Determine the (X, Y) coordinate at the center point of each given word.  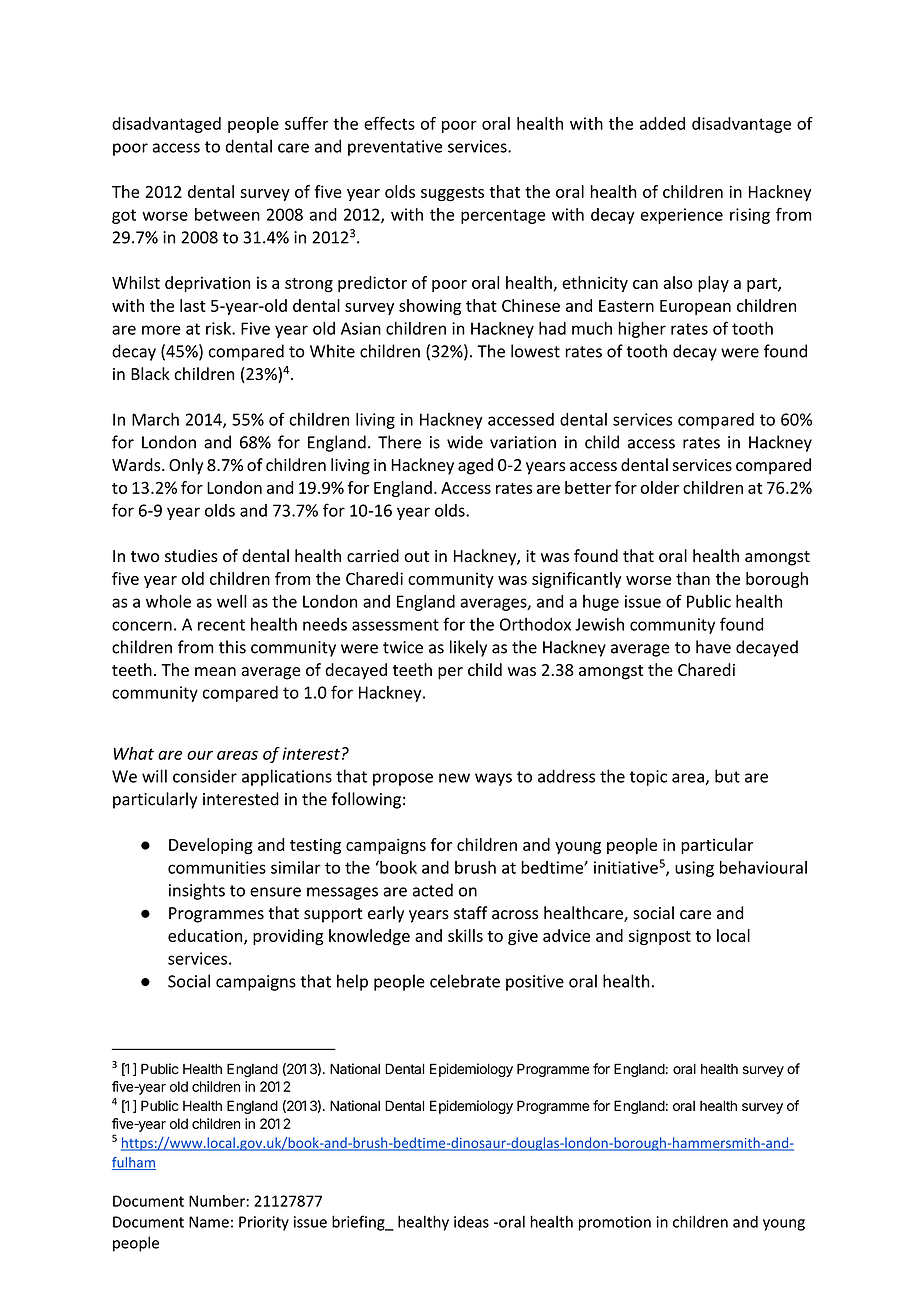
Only (186, 466)
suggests (452, 194)
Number (217, 1201)
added (662, 123)
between (227, 214)
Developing (211, 846)
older (660, 487)
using (694, 869)
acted (433, 890)
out (416, 557)
